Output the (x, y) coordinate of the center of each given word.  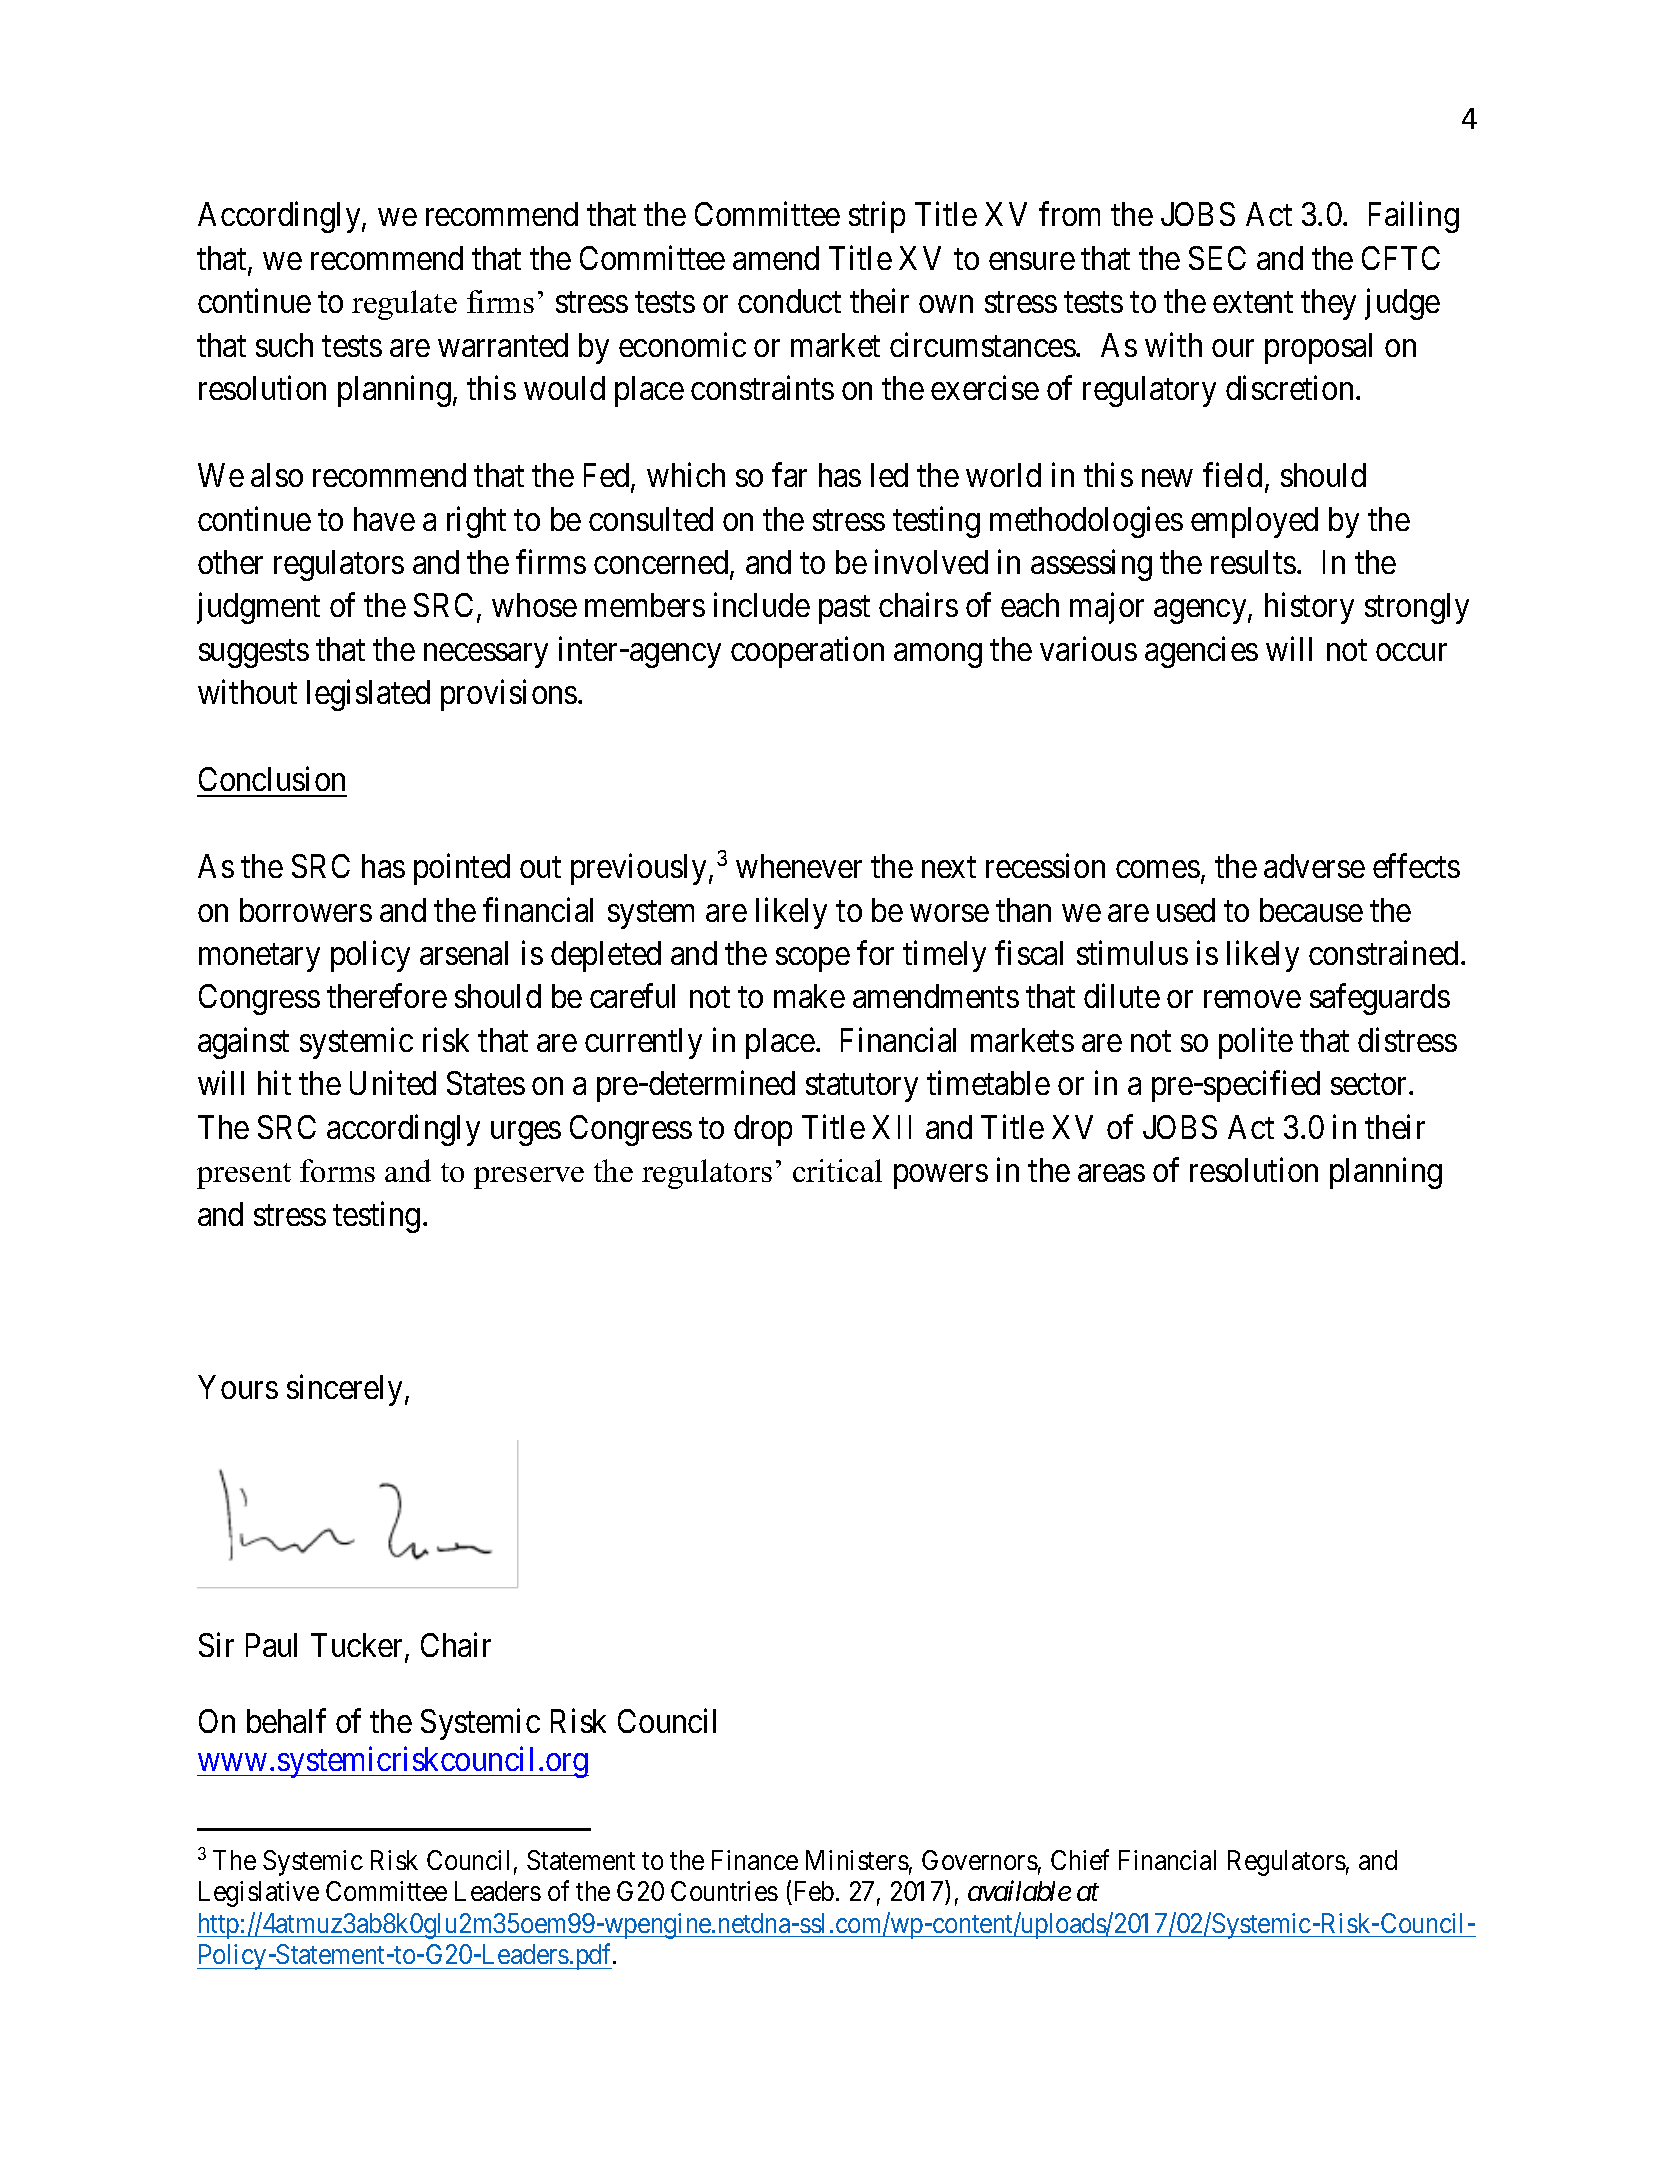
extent (1253, 302)
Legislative (259, 1894)
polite (1256, 1043)
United (393, 1083)
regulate (404, 305)
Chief (1080, 1859)
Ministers (857, 1860)
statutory (862, 1088)
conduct (789, 301)
